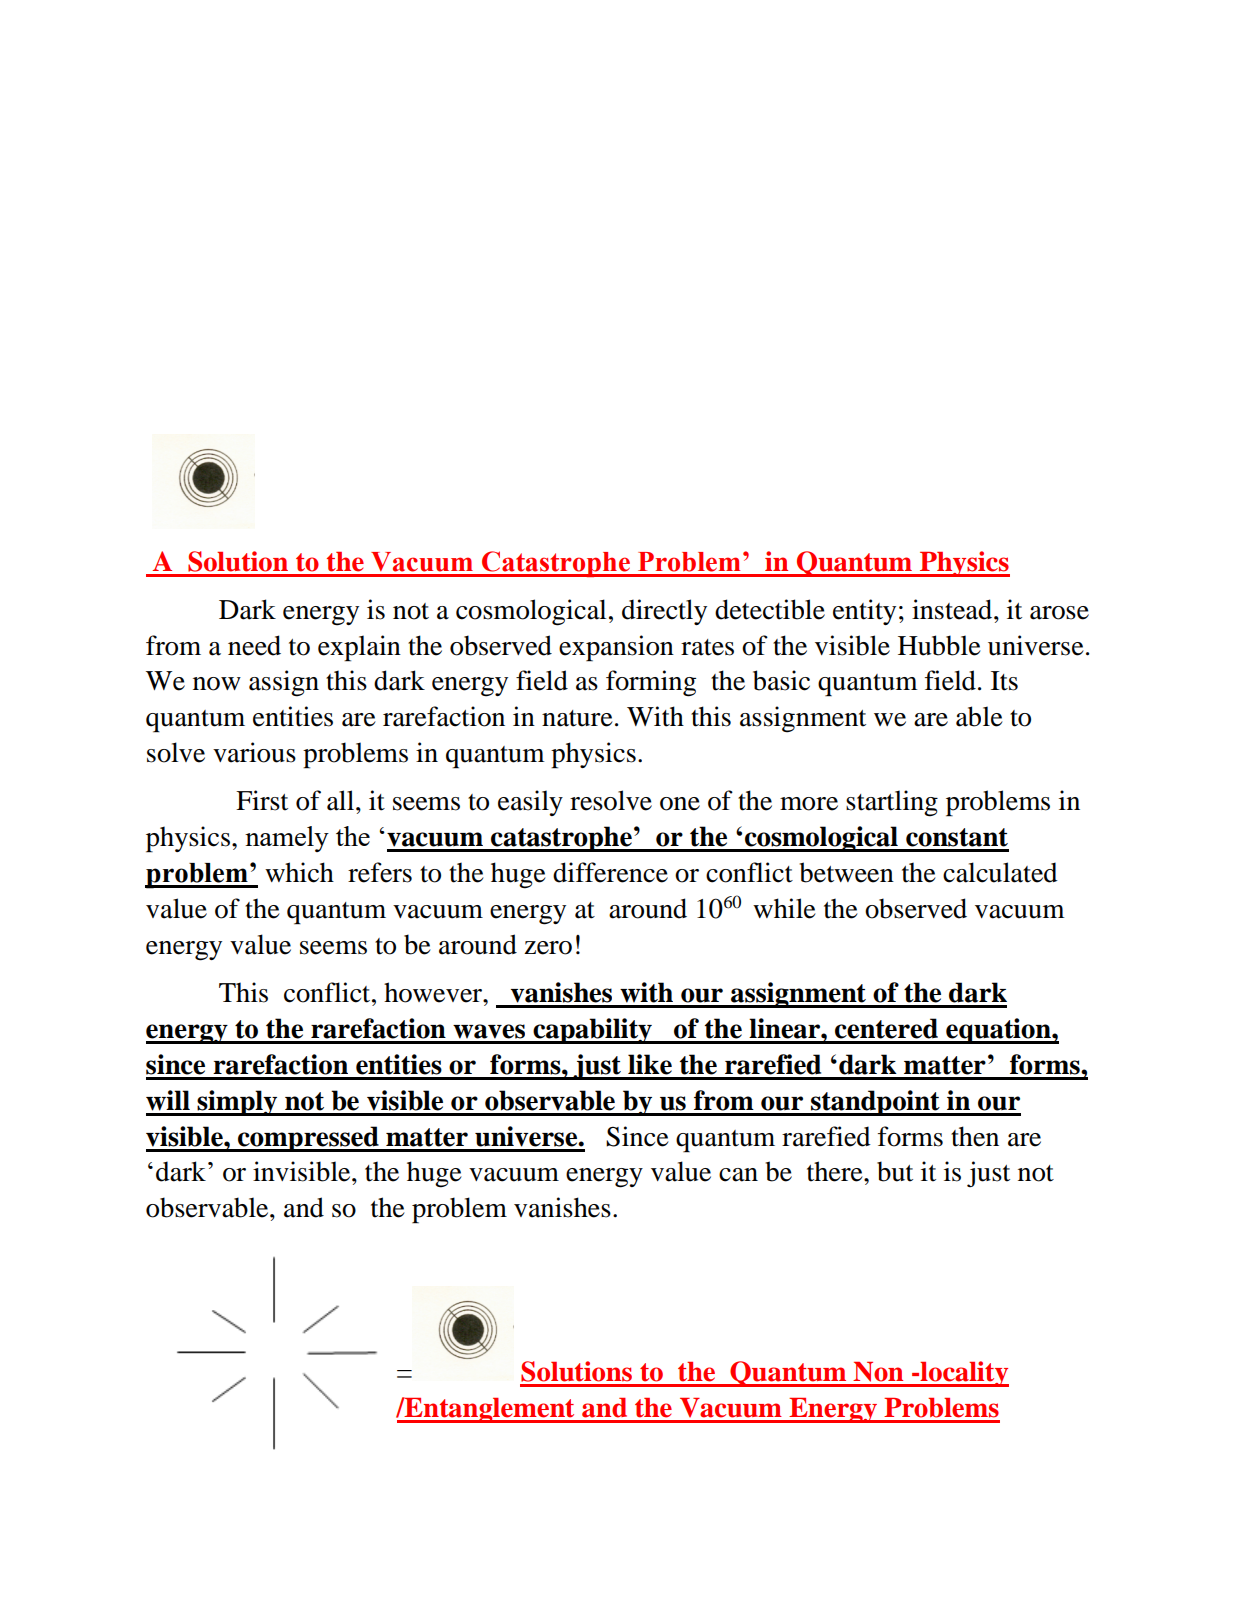  Describe the element at coordinates (939, 645) in the screenshot. I see `Hubble` at that location.
